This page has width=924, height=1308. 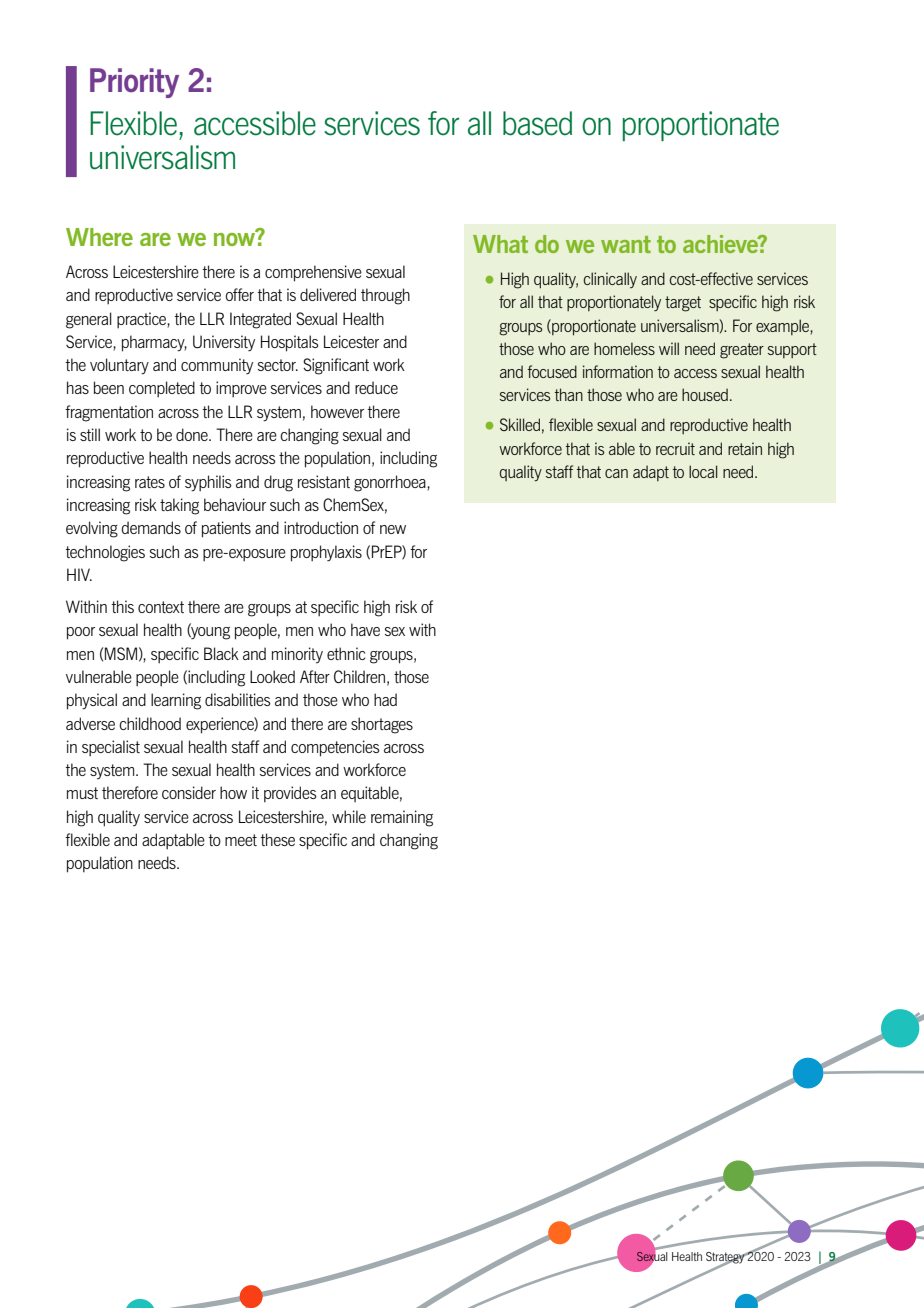 What do you see at coordinates (385, 699) in the page?
I see `had` at bounding box center [385, 699].
